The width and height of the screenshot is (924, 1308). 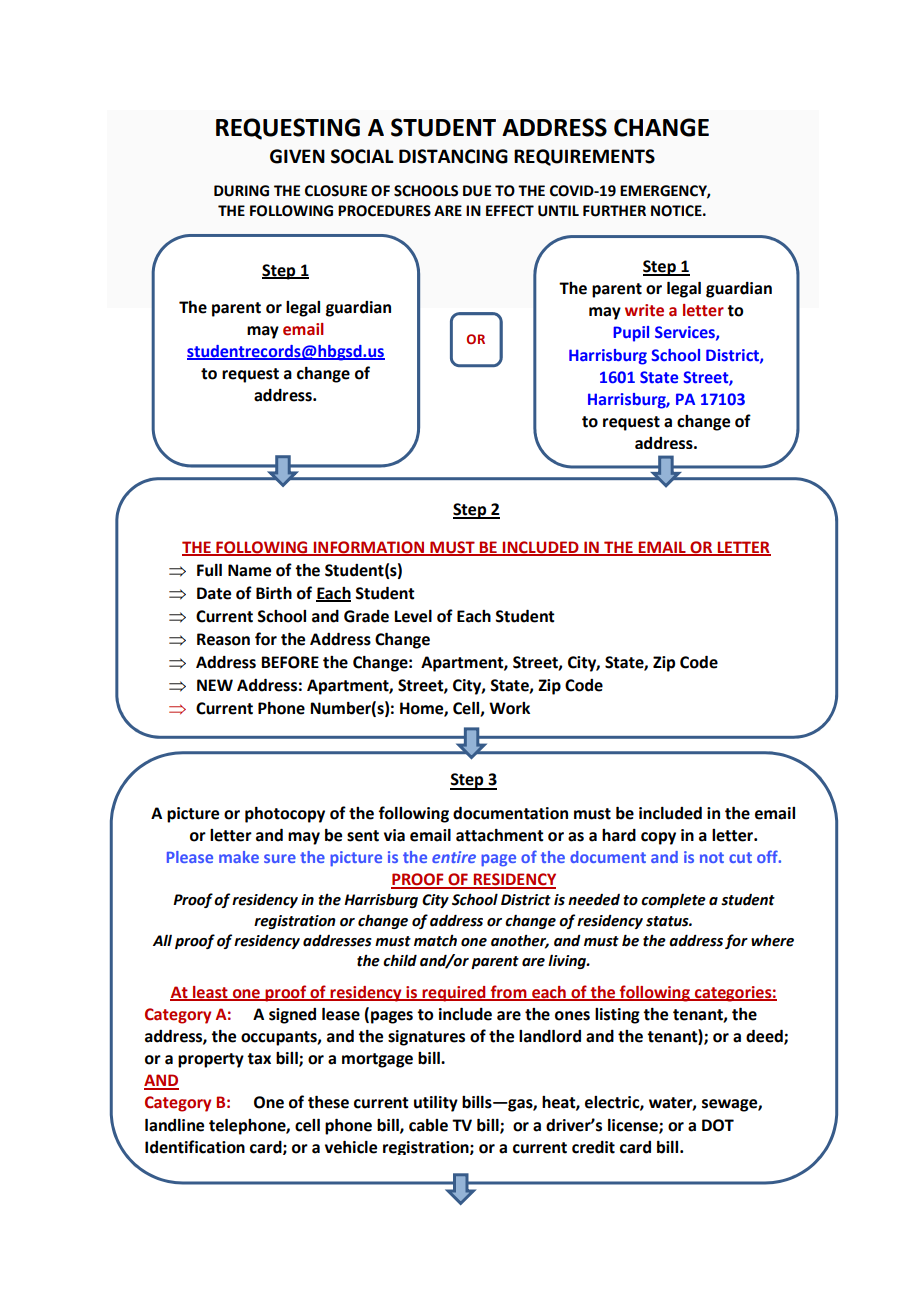 I want to click on Pupil, so click(x=631, y=334).
